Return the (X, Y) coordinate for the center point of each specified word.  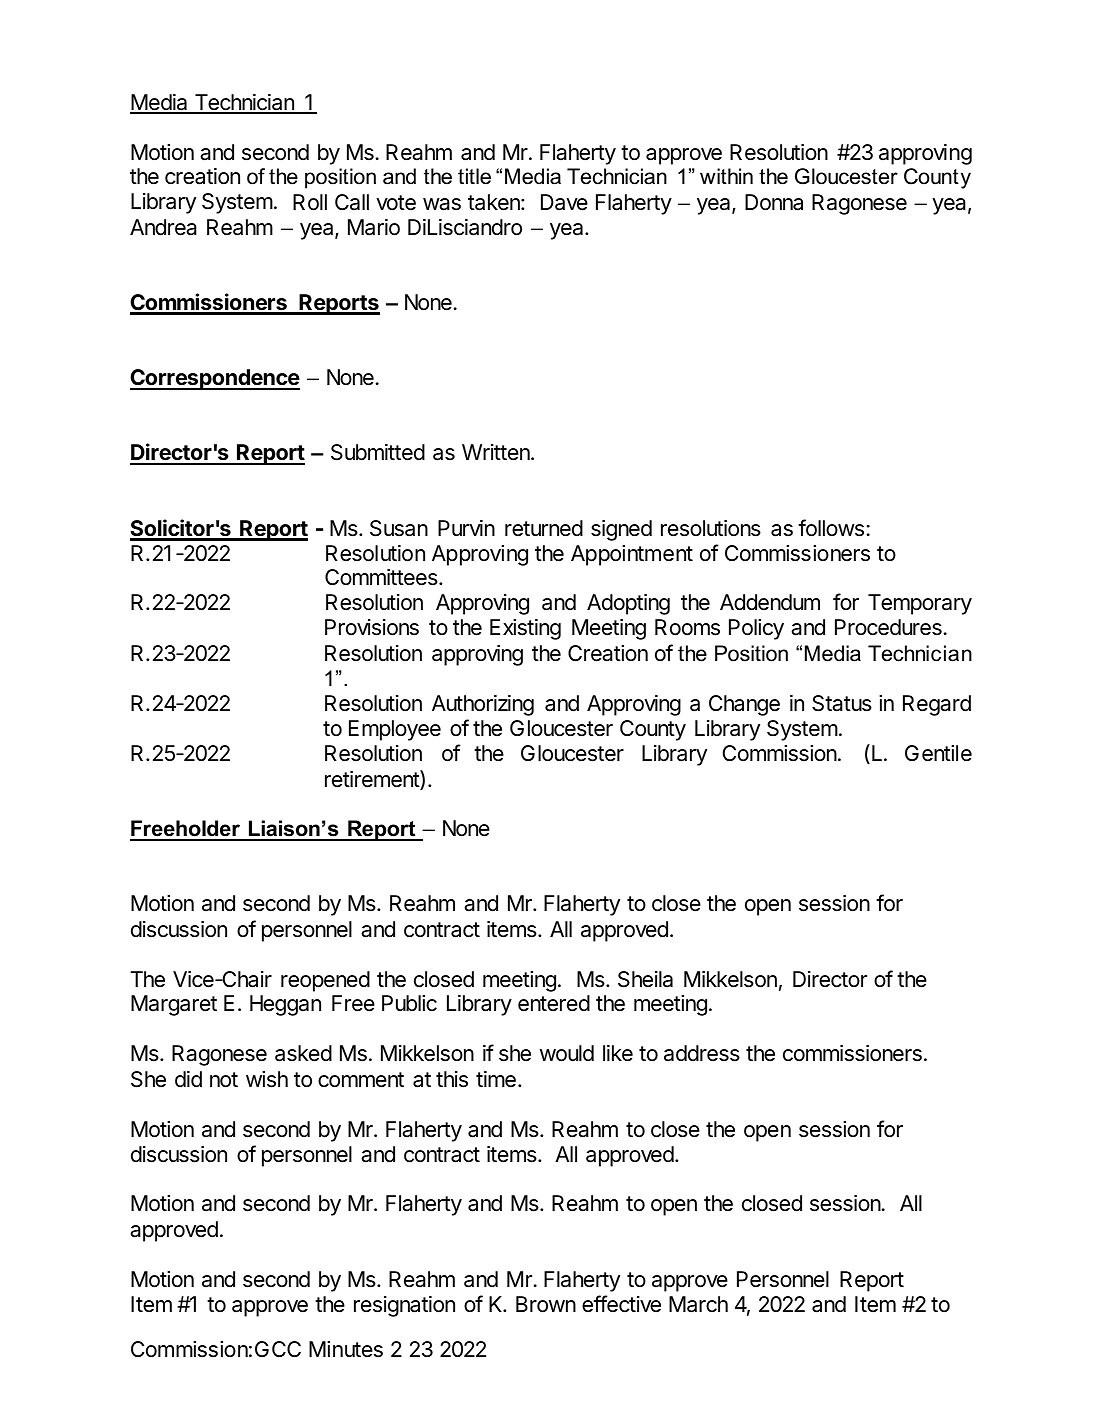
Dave (564, 202)
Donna (774, 202)
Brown (546, 1304)
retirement (373, 780)
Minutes (346, 1349)
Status (842, 703)
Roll (310, 202)
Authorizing (483, 705)
